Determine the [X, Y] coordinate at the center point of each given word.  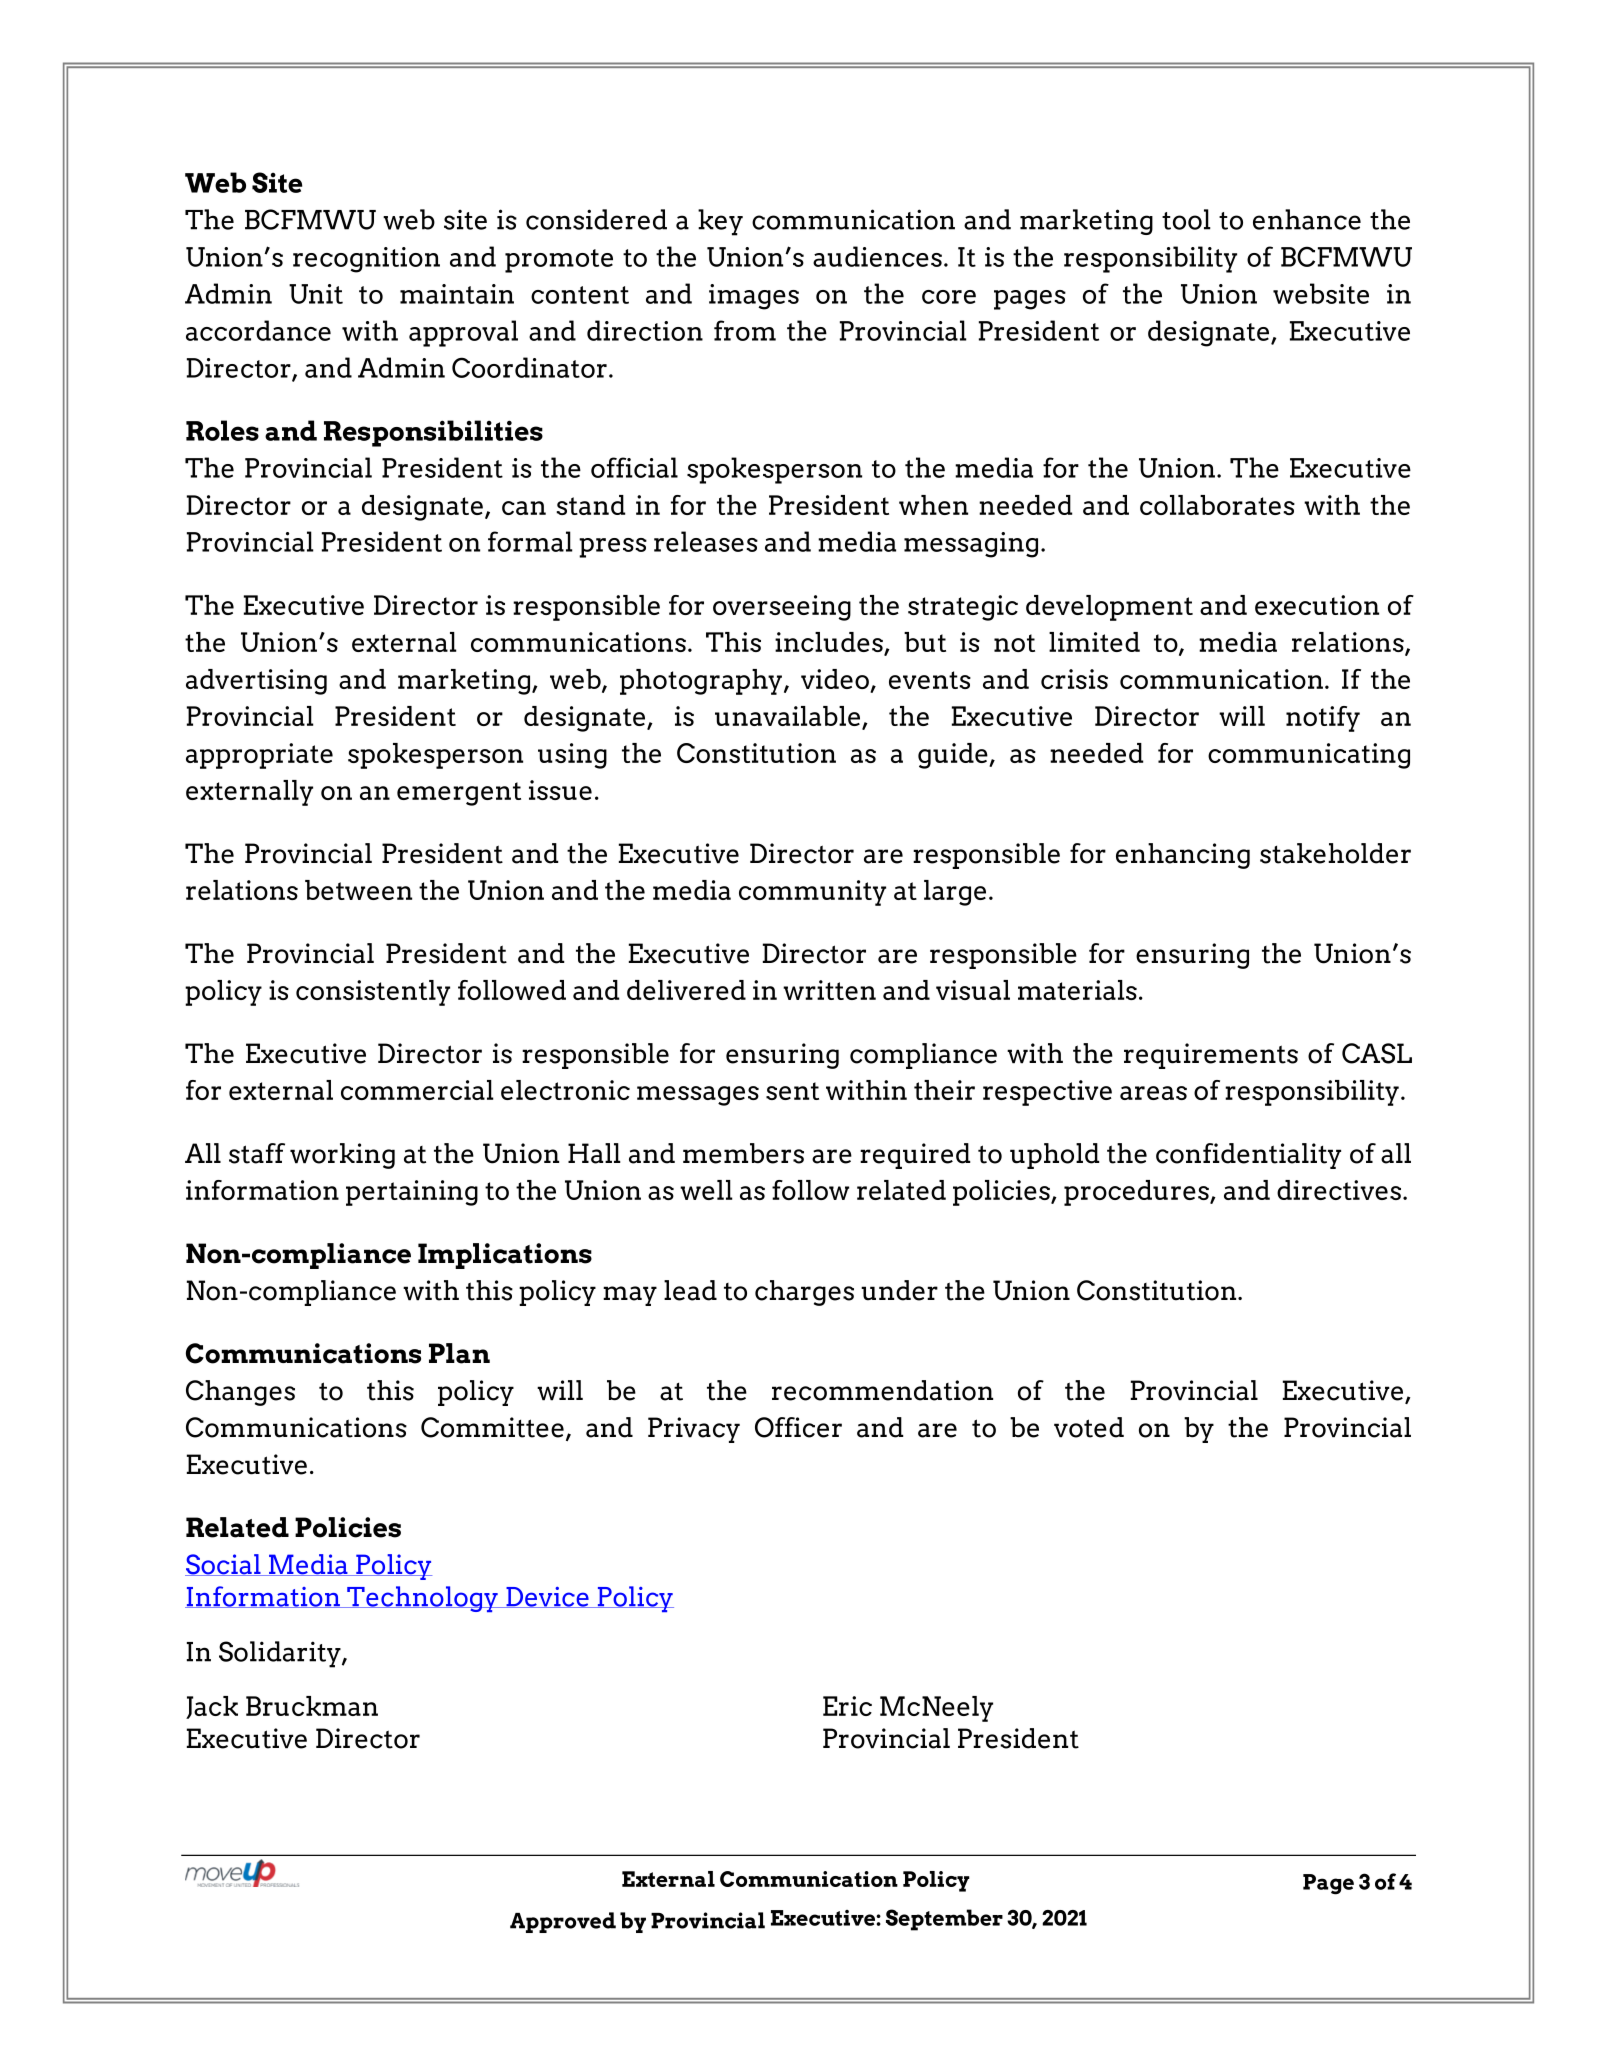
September [944, 1920]
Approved [563, 1922]
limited [1094, 642]
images [754, 297]
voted [1089, 1427]
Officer [798, 1427]
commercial [417, 1090]
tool [1186, 219]
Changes [240, 1393]
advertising [256, 682]
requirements [1211, 1056]
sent [792, 1091]
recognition [366, 260]
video [836, 680]
